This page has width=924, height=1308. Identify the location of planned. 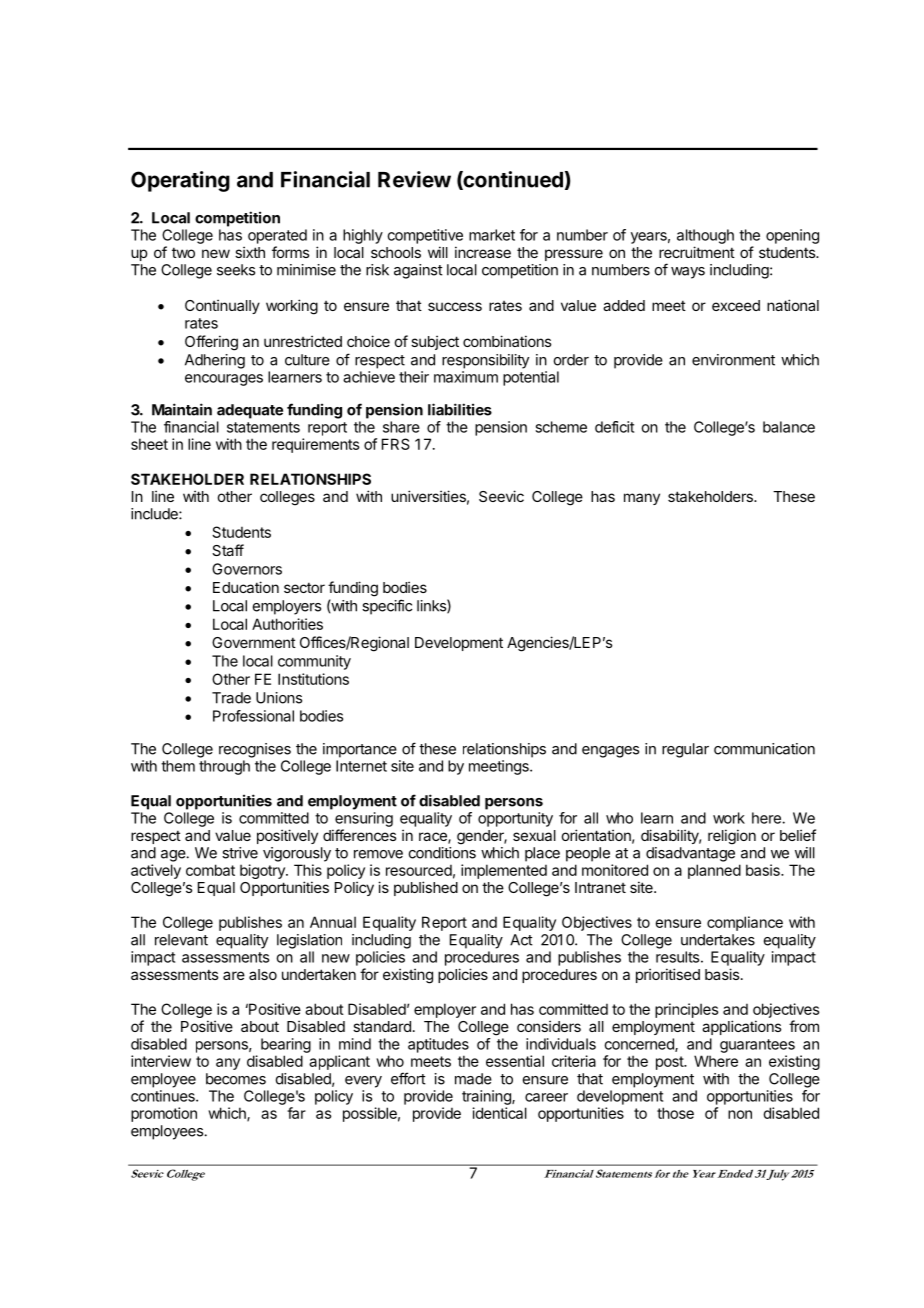
(714, 871).
